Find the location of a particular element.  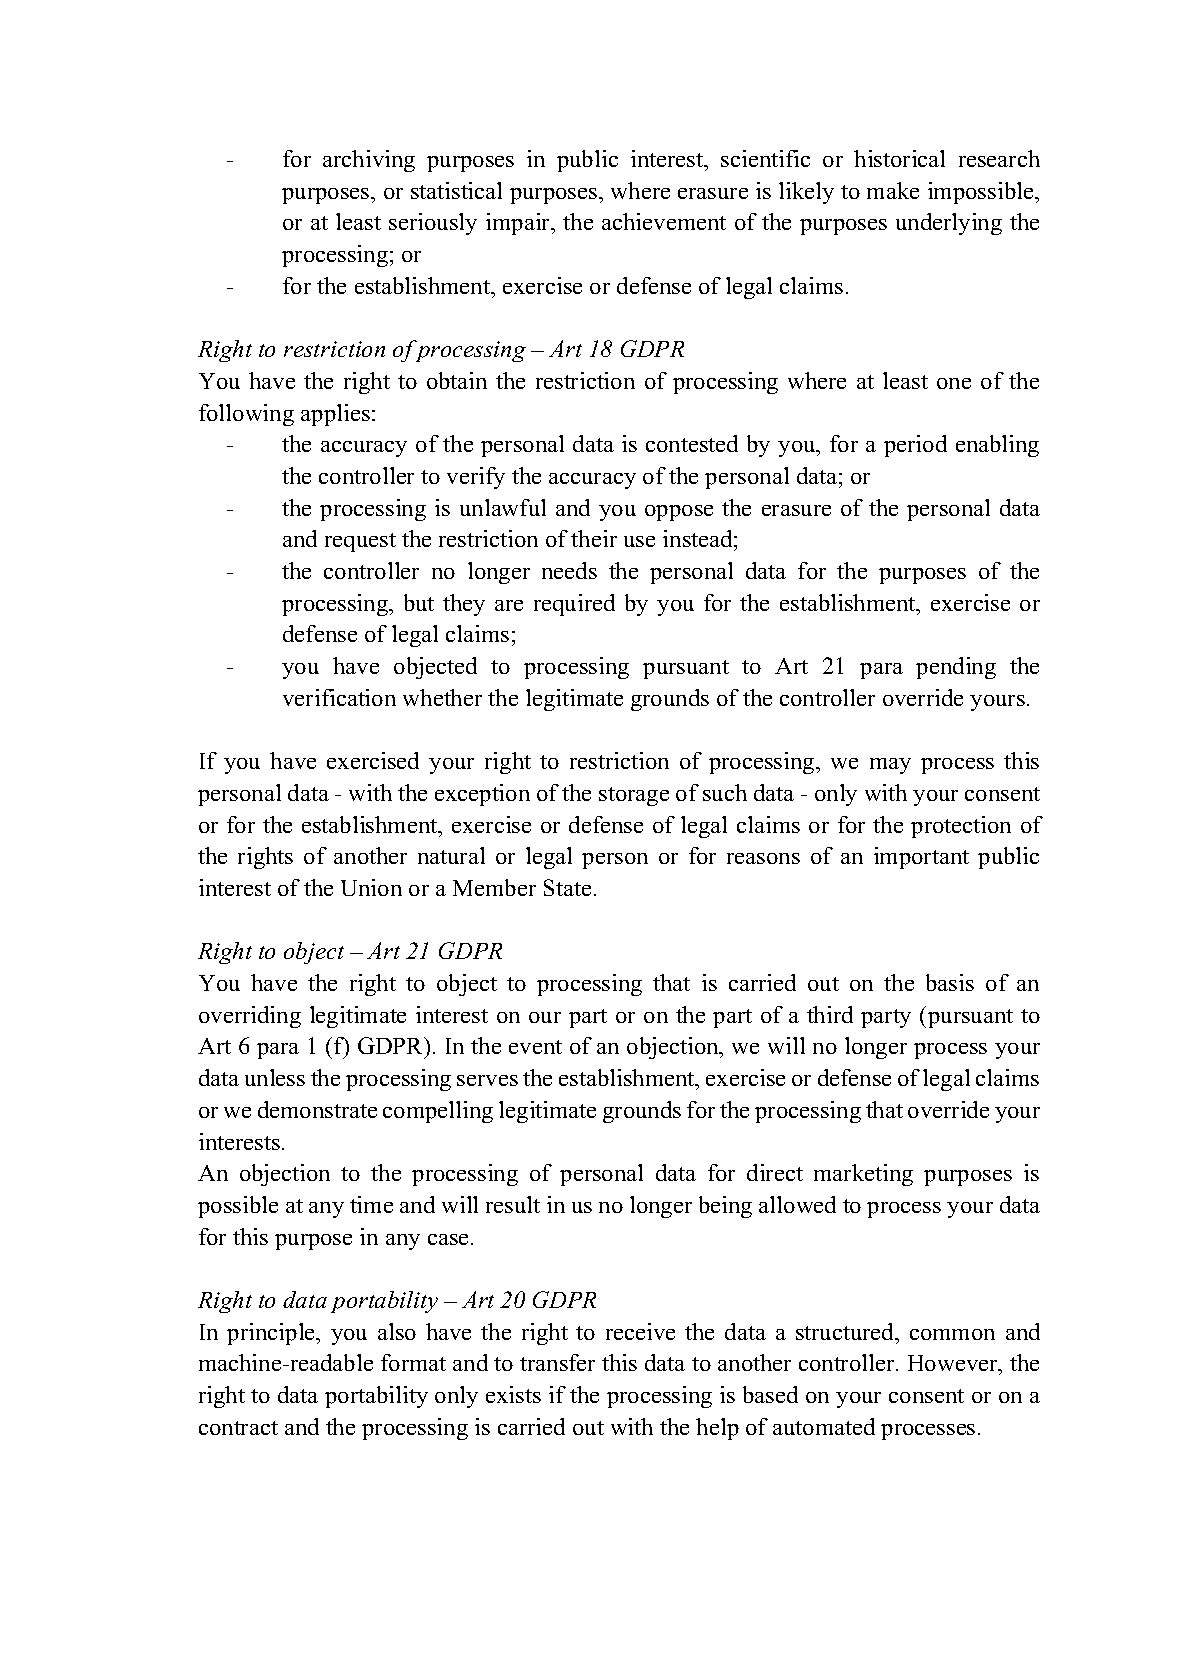

principle is located at coordinates (272, 1334).
